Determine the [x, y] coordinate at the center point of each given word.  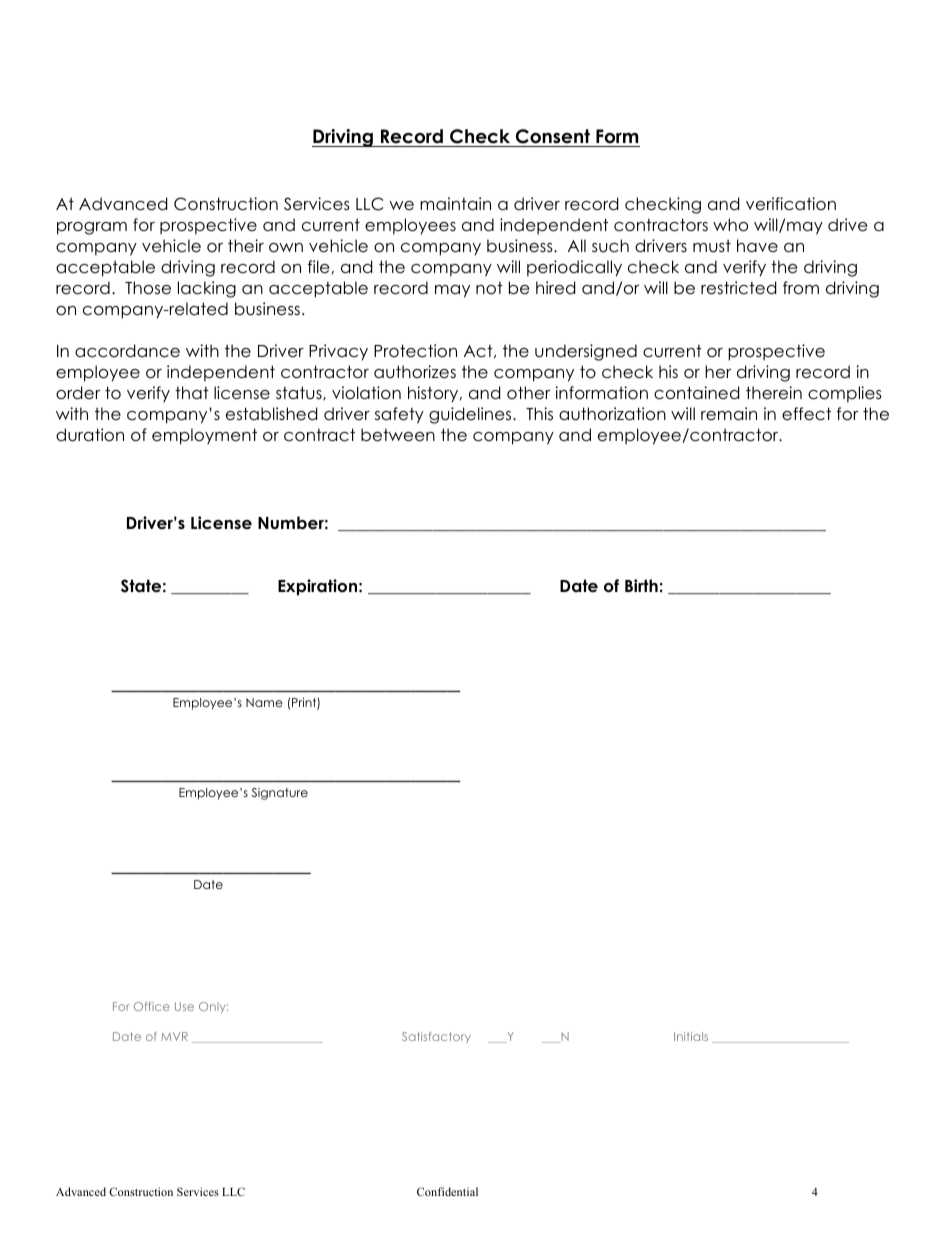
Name [264, 702]
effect [806, 414]
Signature [280, 794]
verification [791, 204]
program [92, 228]
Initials [691, 1036]
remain [729, 414]
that [192, 393]
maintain [455, 204]
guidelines [471, 415]
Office [152, 1006]
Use [184, 1006]
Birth [641, 585]
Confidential [447, 1191]
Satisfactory [436, 1037]
